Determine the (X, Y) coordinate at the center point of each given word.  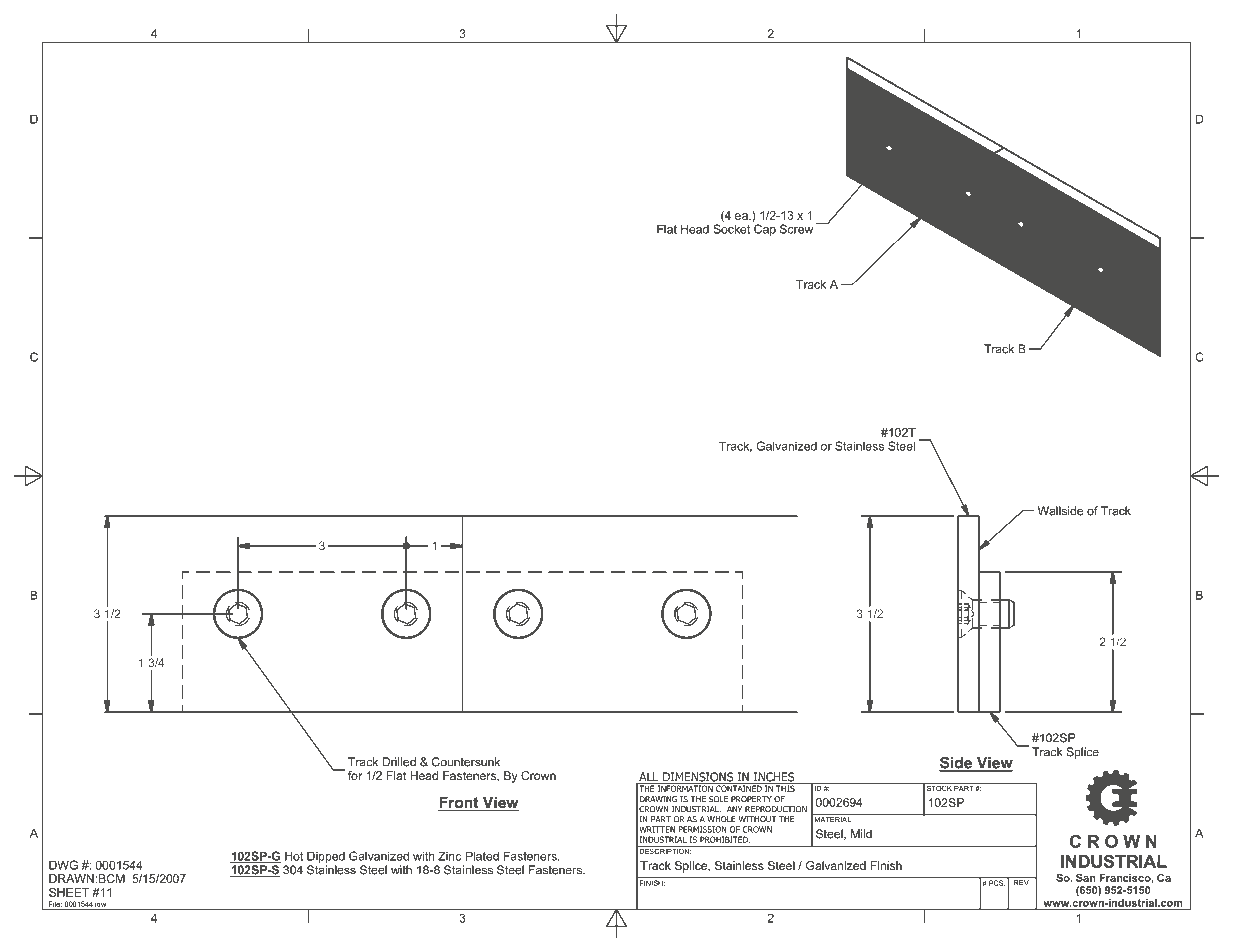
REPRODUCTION (776, 809)
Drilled (399, 762)
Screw (796, 229)
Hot (294, 856)
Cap (764, 229)
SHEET (69, 892)
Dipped (326, 857)
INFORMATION (685, 787)
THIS (785, 787)
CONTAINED (739, 787)
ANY (734, 809)
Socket (733, 228)
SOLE (718, 799)
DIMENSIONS (698, 778)
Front (459, 803)
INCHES (774, 778)
